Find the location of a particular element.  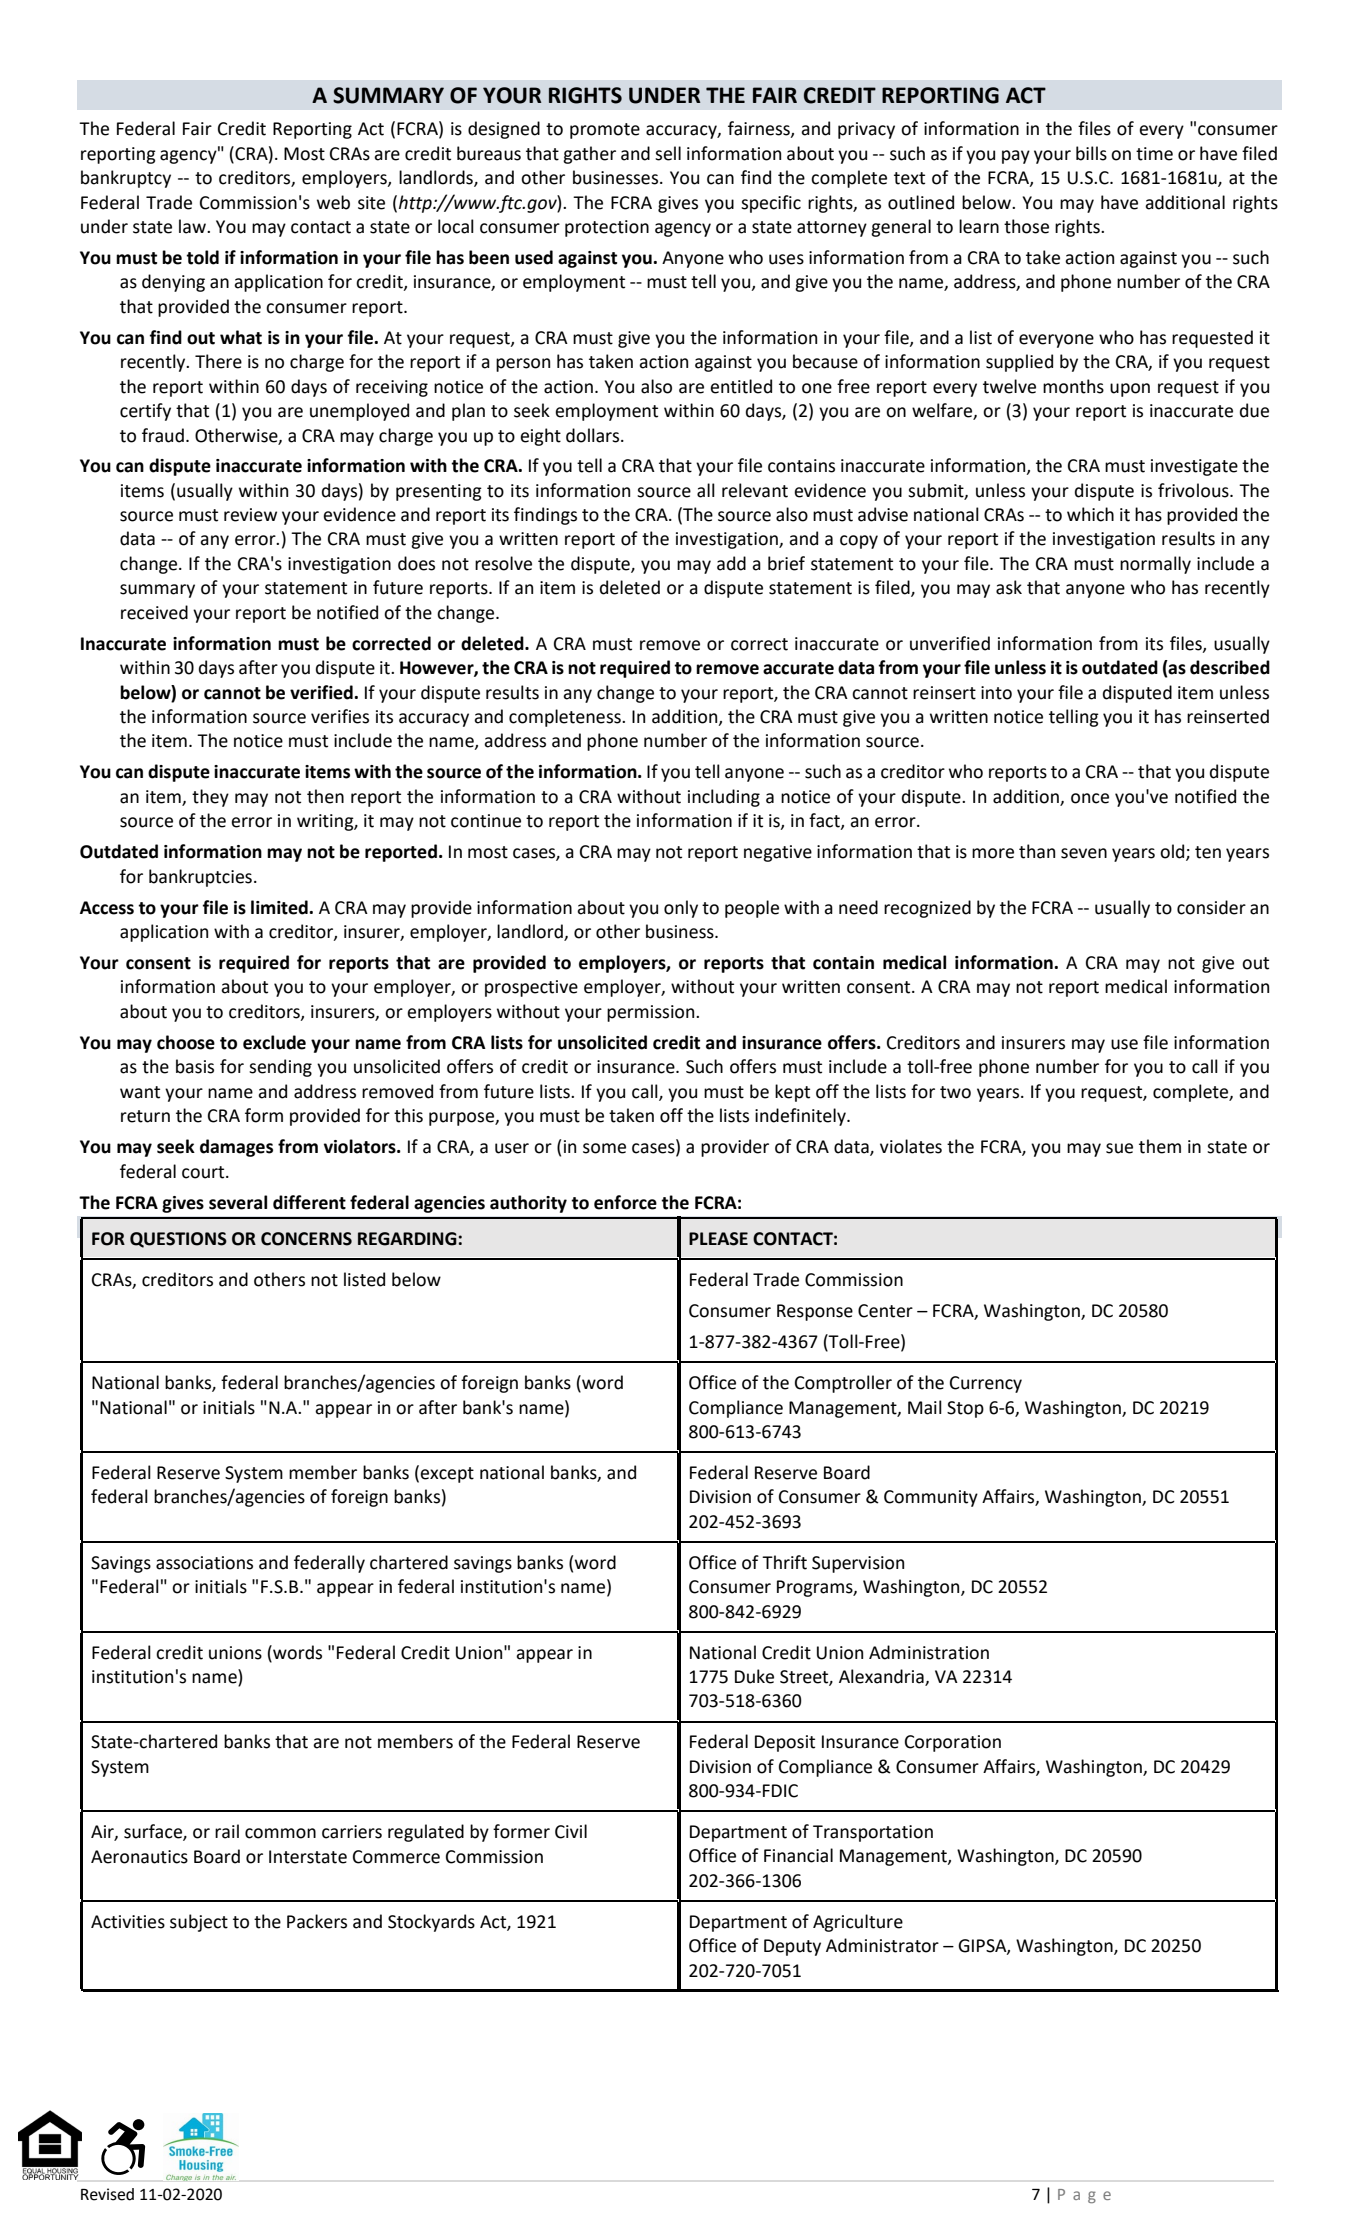

sell is located at coordinates (668, 153).
